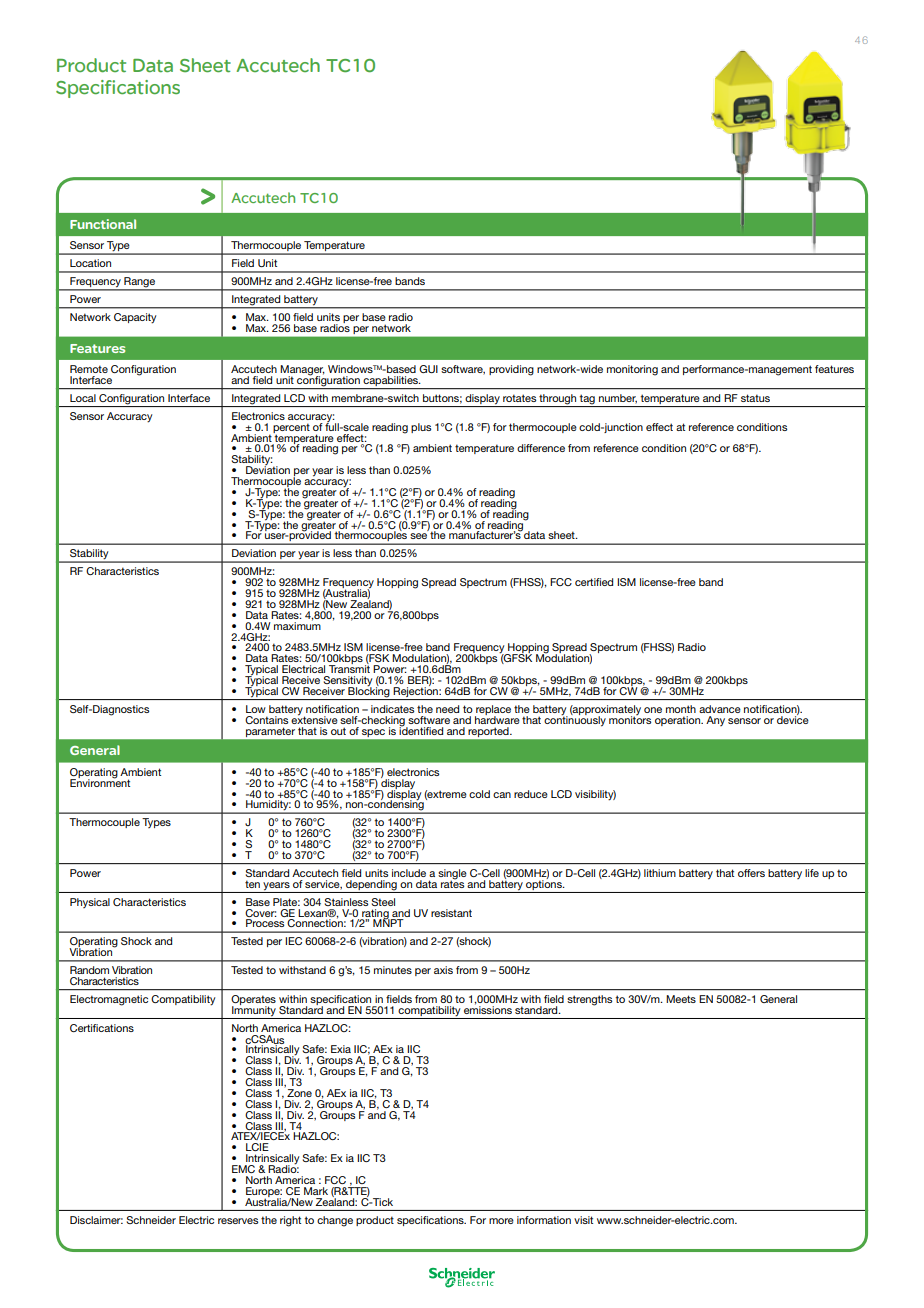  What do you see at coordinates (89, 970) in the screenshot?
I see `Random` at bounding box center [89, 970].
